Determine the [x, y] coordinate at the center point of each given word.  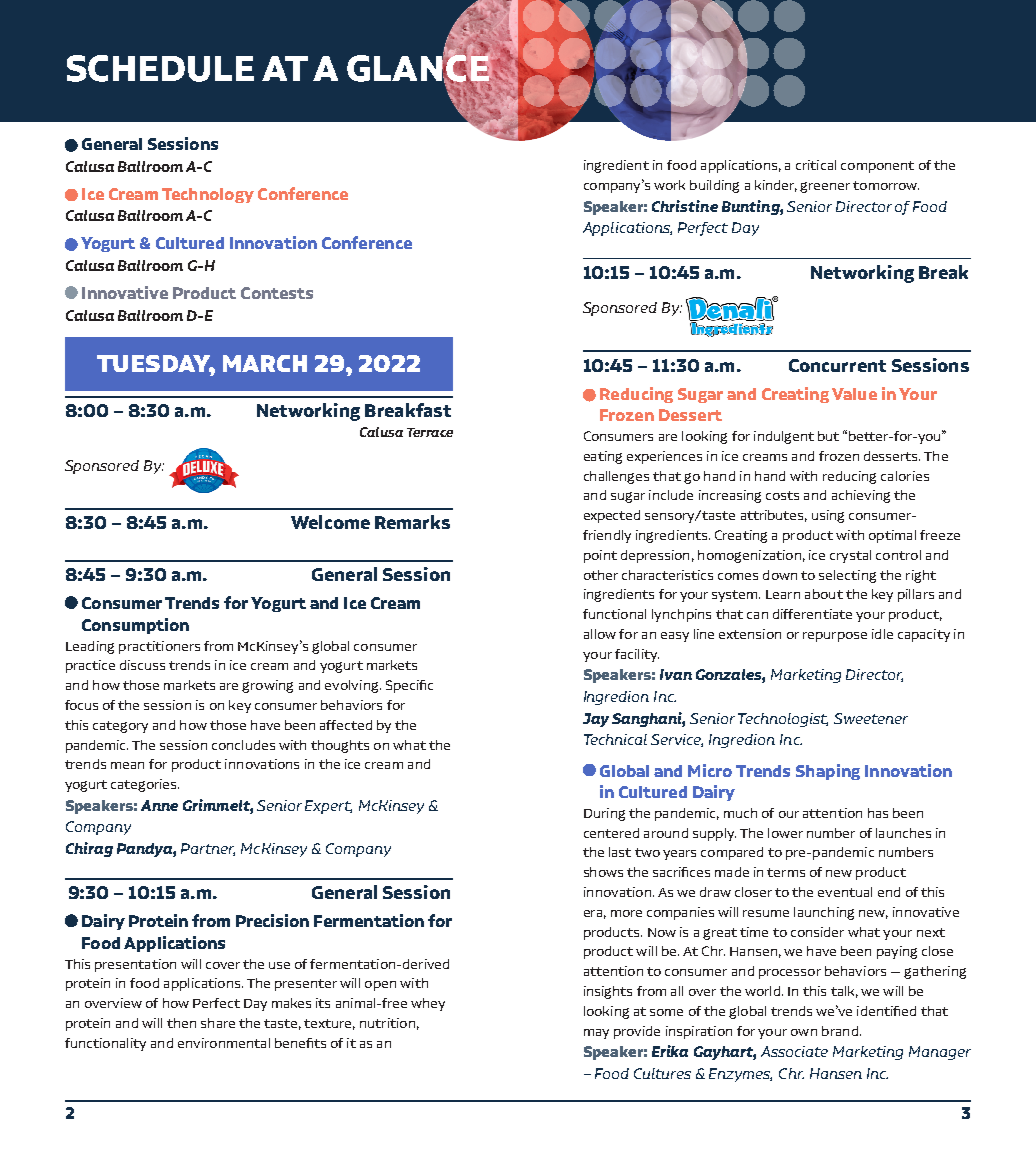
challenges [616, 477]
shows [603, 872]
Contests [277, 293]
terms [786, 872]
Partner [208, 849]
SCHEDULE [160, 68]
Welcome [330, 522]
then [181, 1023]
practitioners [159, 647]
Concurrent [837, 365]
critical [816, 165]
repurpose [835, 637]
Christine [685, 206]
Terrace [430, 432]
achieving [861, 496]
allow [600, 634]
